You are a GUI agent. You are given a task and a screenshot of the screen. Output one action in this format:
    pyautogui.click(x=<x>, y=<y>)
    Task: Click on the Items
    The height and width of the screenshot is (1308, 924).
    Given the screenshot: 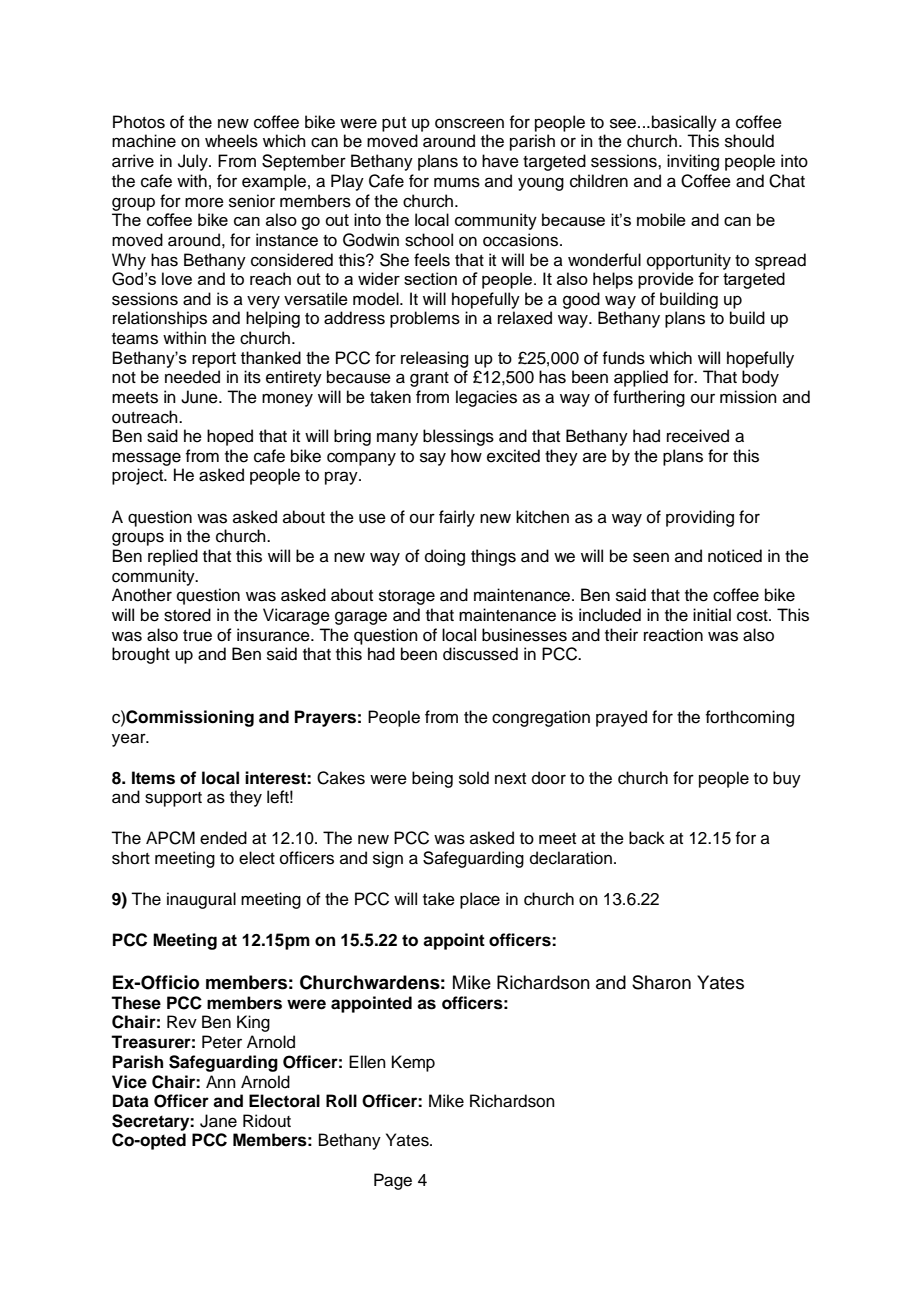 What is the action you would take?
    pyautogui.click(x=153, y=778)
